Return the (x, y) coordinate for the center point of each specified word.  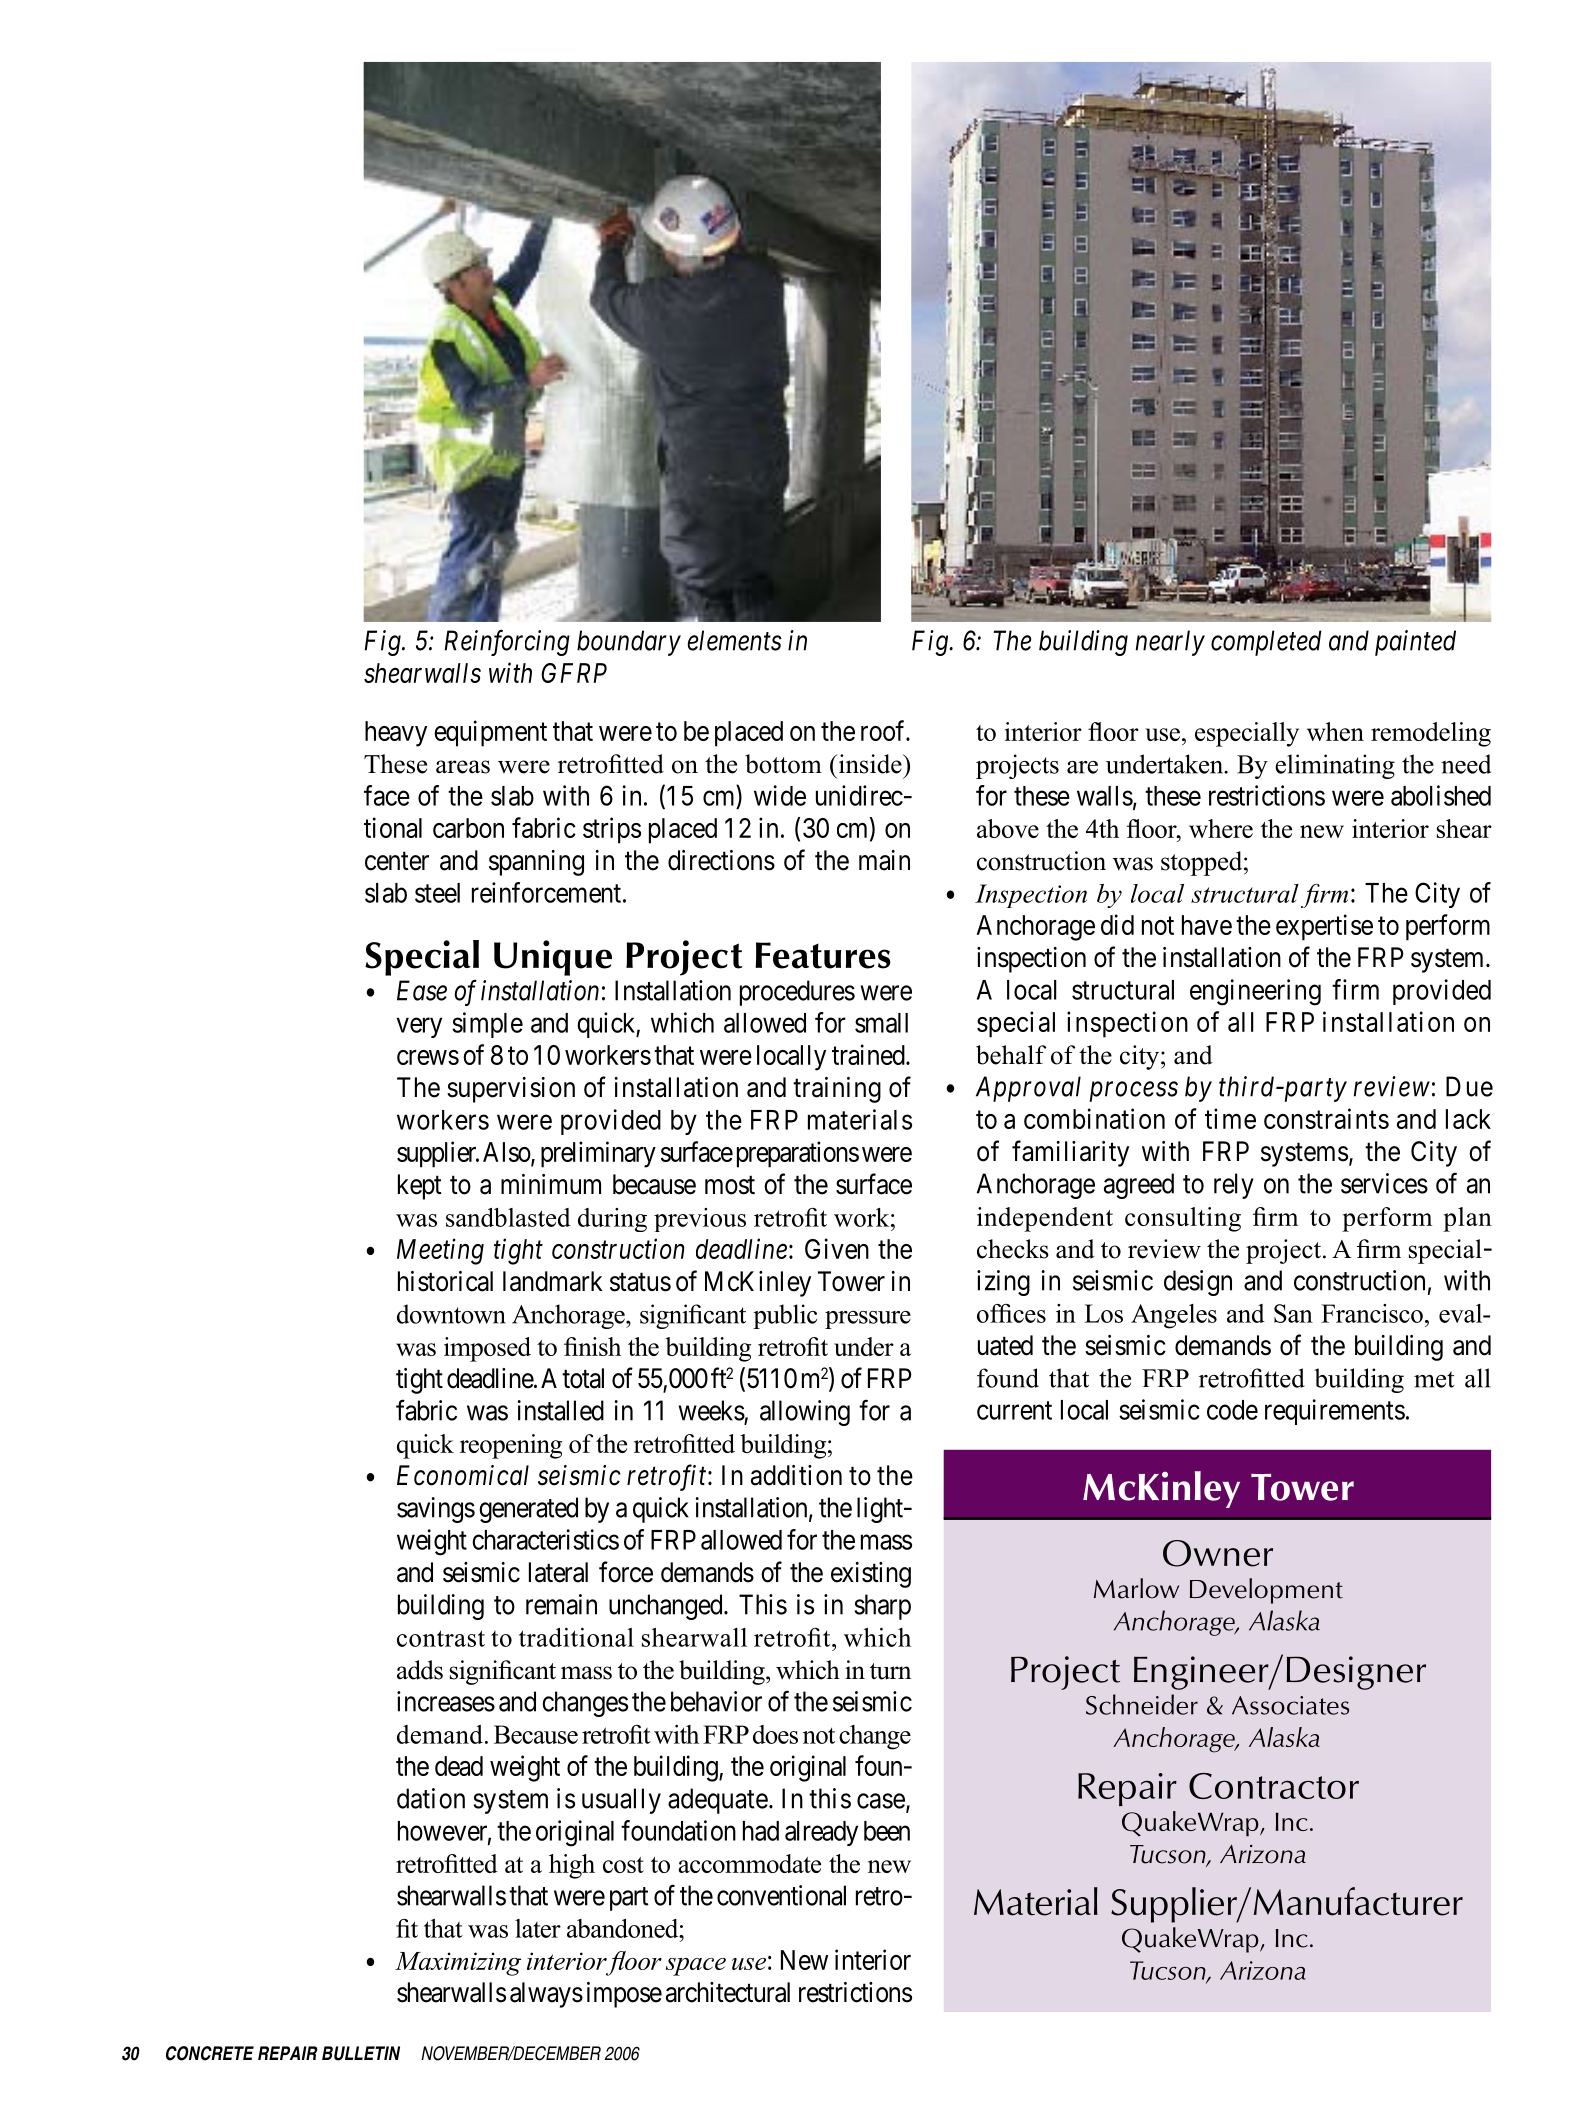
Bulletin (361, 2053)
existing (871, 1575)
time (1230, 1118)
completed (1266, 643)
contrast (441, 1638)
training (837, 1090)
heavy (396, 734)
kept (420, 1187)
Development (1266, 1591)
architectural (728, 1992)
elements (734, 640)
